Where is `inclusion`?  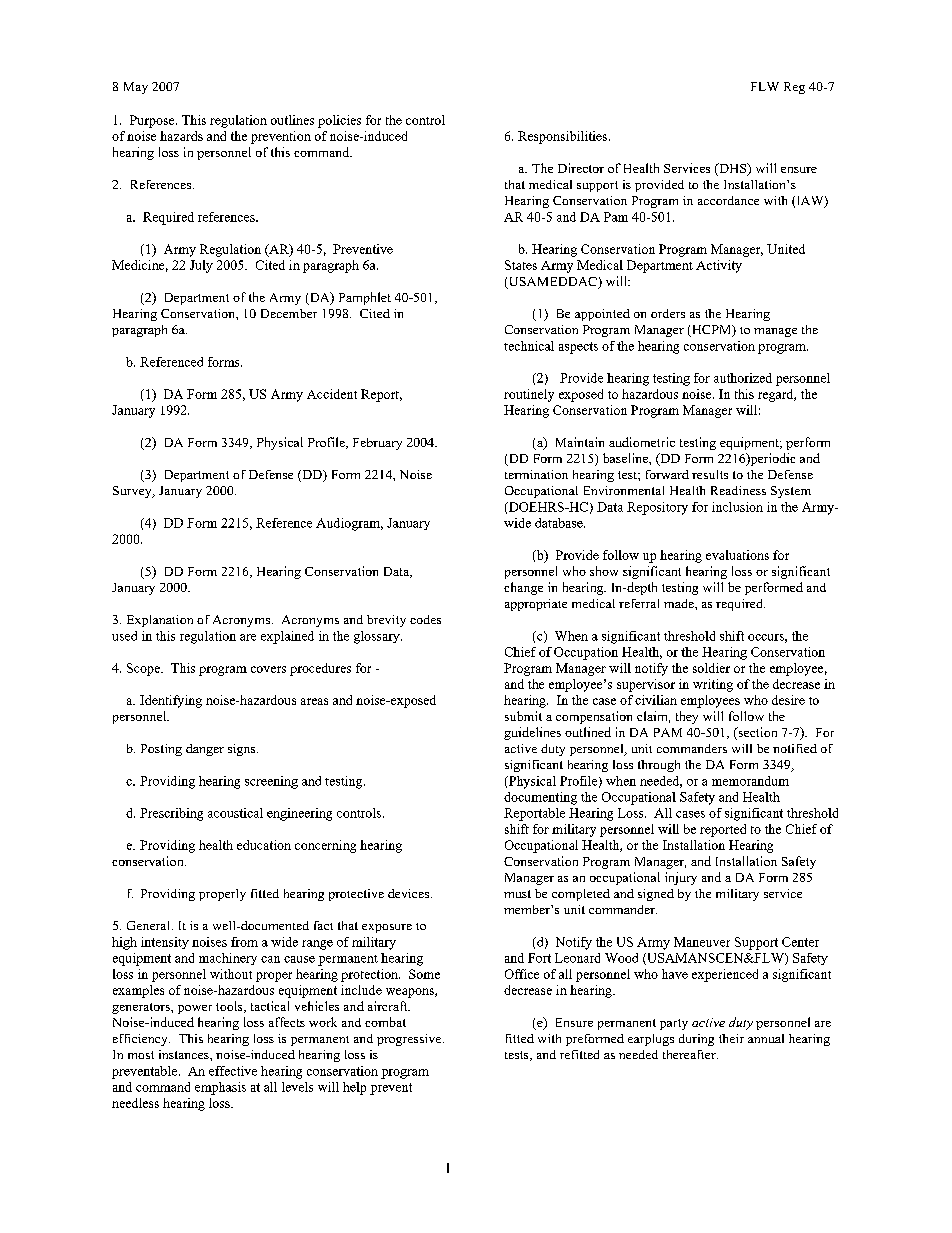
inclusion is located at coordinates (737, 507).
